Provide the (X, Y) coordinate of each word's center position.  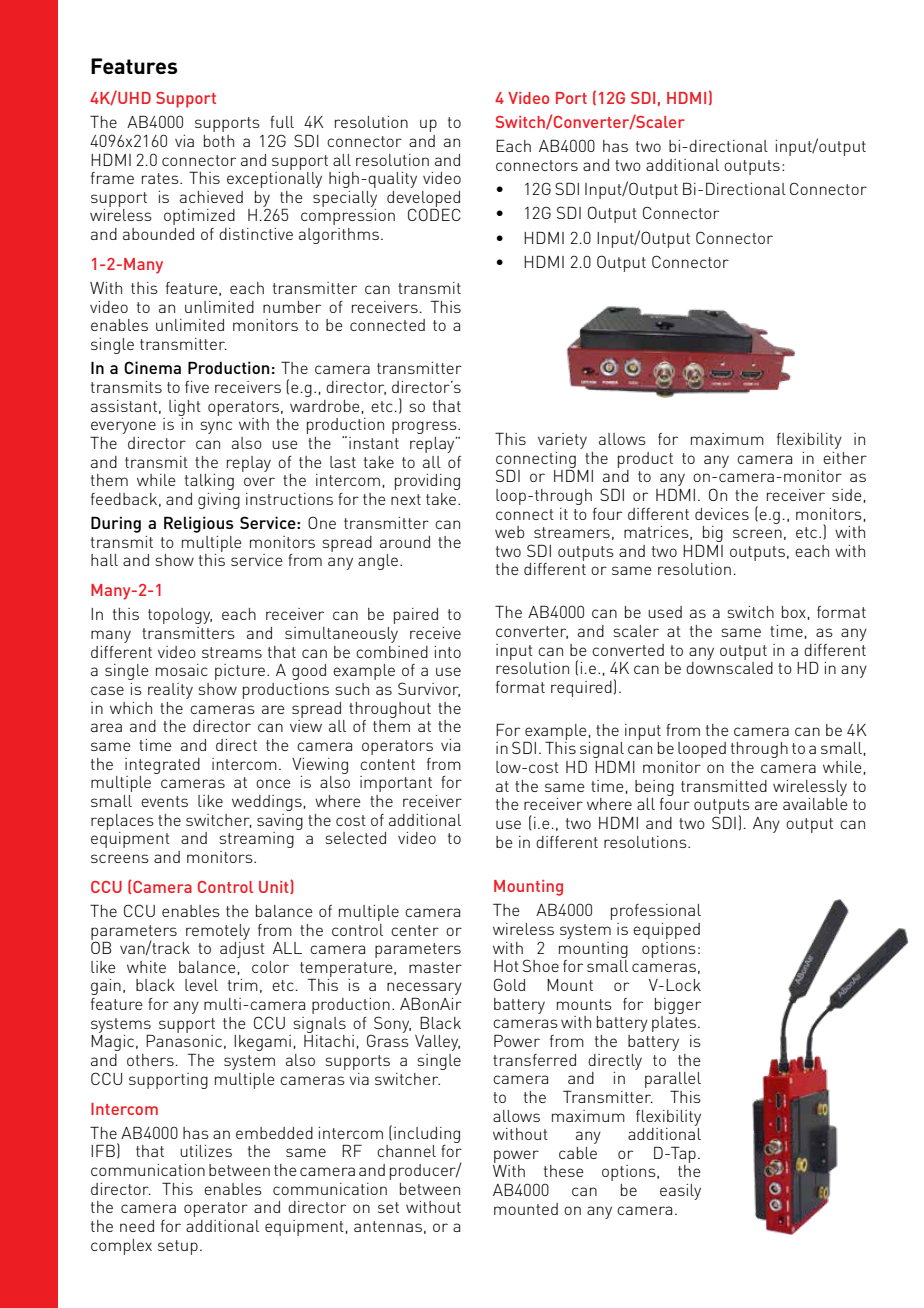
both (219, 141)
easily (680, 1192)
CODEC (434, 214)
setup (178, 1247)
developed (423, 200)
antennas (388, 1226)
